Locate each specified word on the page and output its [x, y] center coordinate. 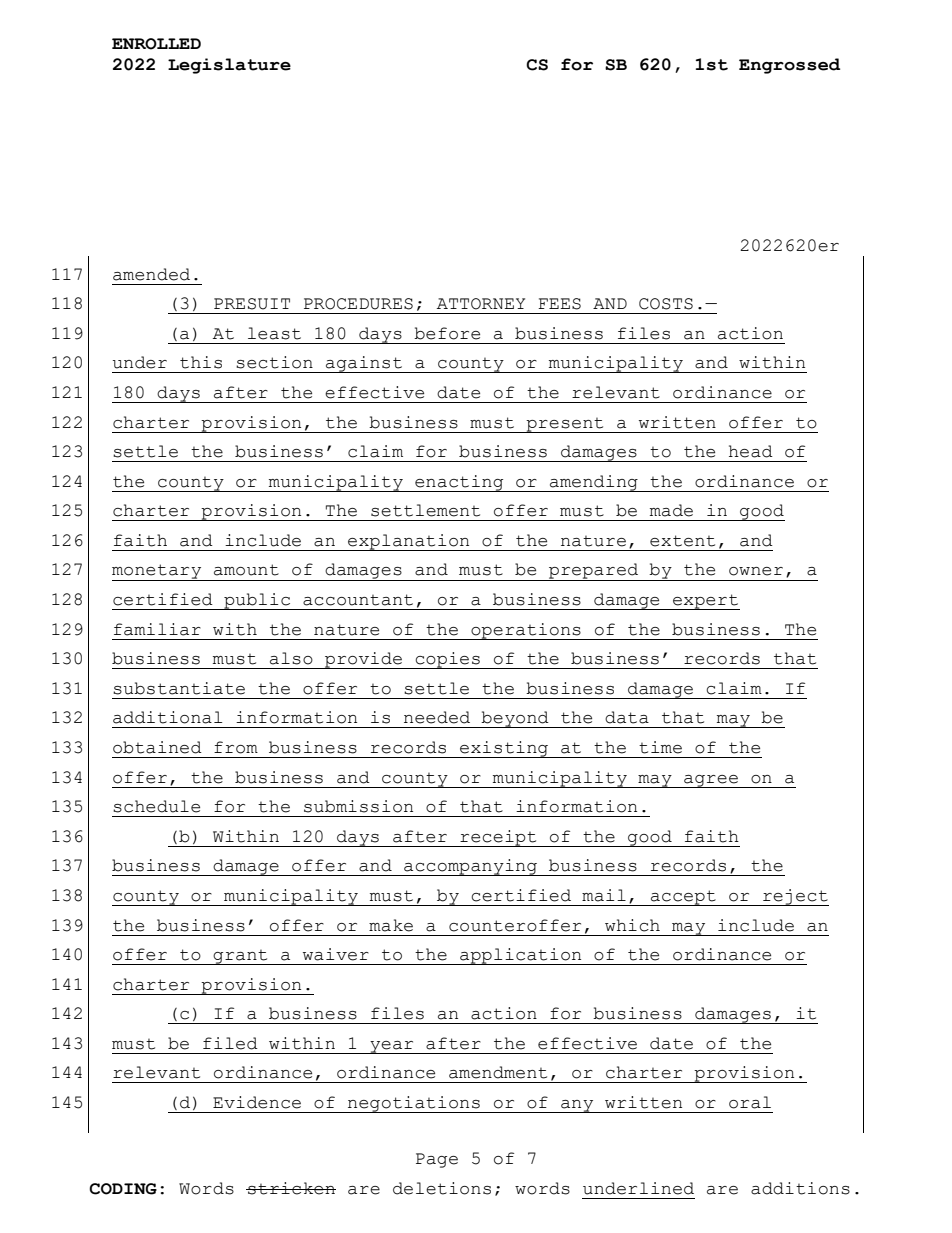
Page [437, 1160]
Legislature [229, 66]
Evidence [257, 1102]
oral [750, 1102]
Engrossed [789, 66]
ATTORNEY [481, 304]
